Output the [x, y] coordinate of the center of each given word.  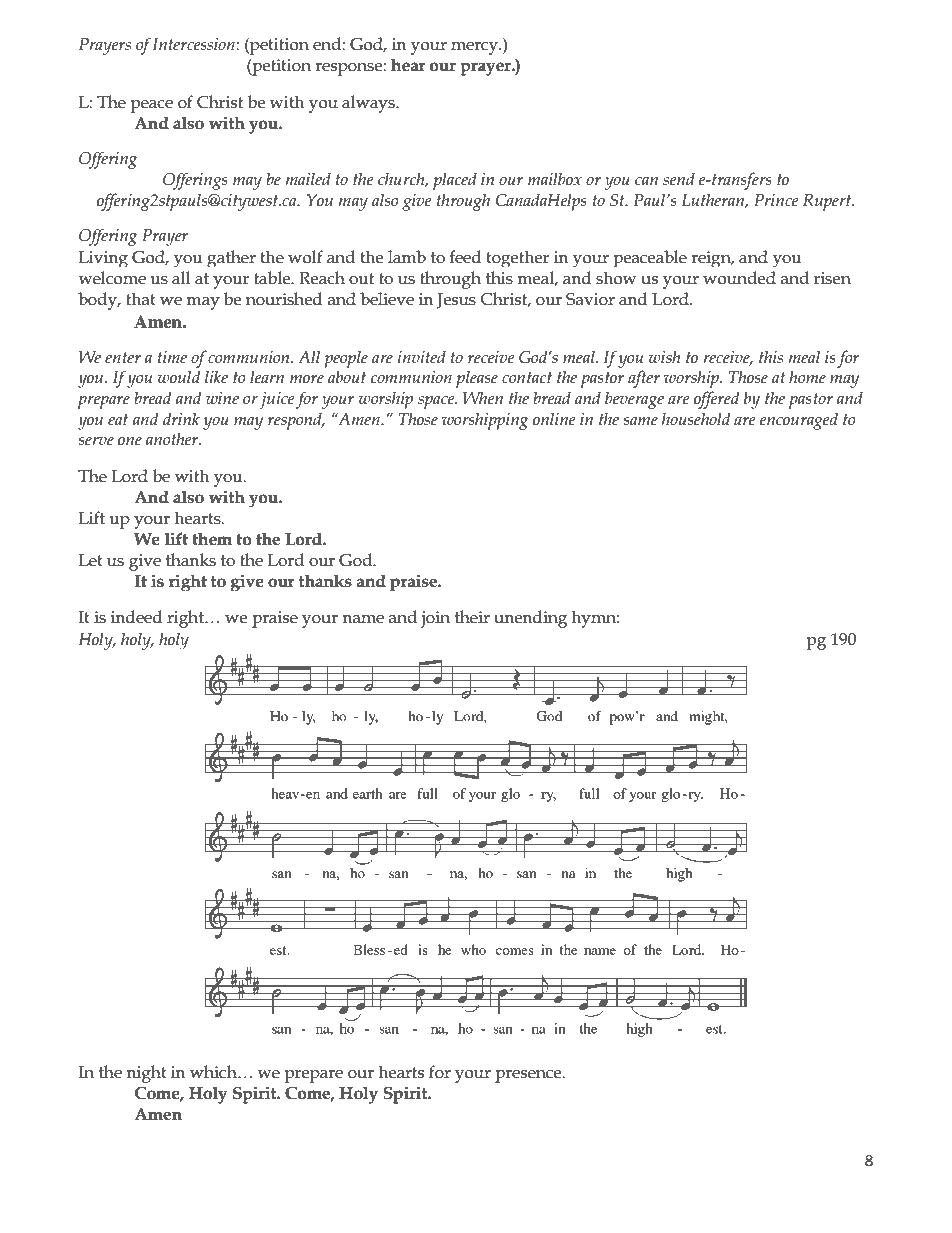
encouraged [799, 421]
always [369, 104]
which [214, 1072]
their [472, 617]
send [679, 179]
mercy [475, 48]
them [212, 539]
